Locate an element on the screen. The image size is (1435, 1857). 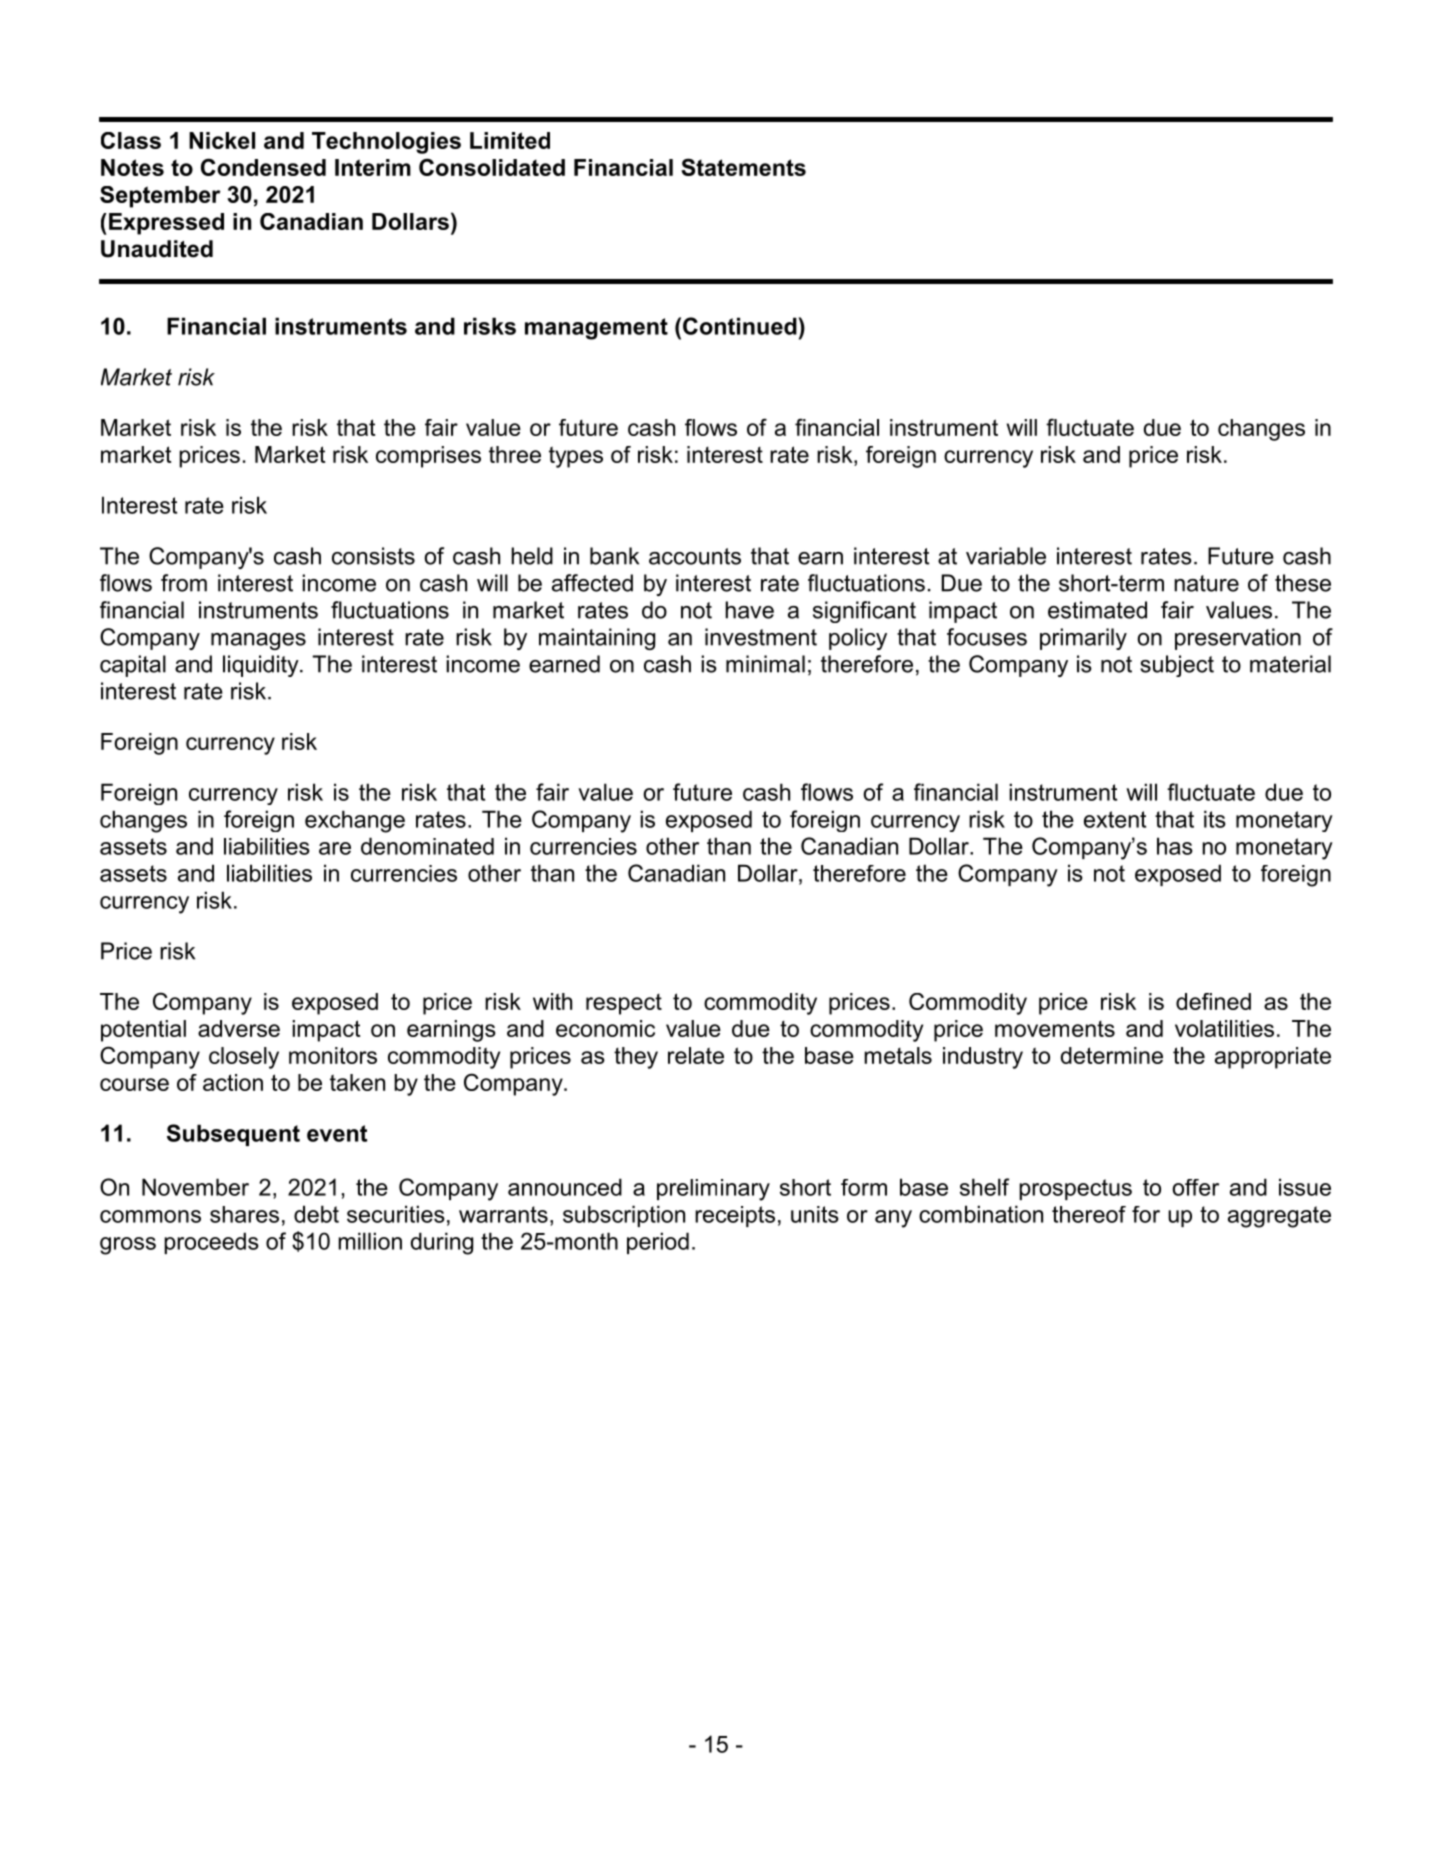
Condensed is located at coordinates (263, 167).
